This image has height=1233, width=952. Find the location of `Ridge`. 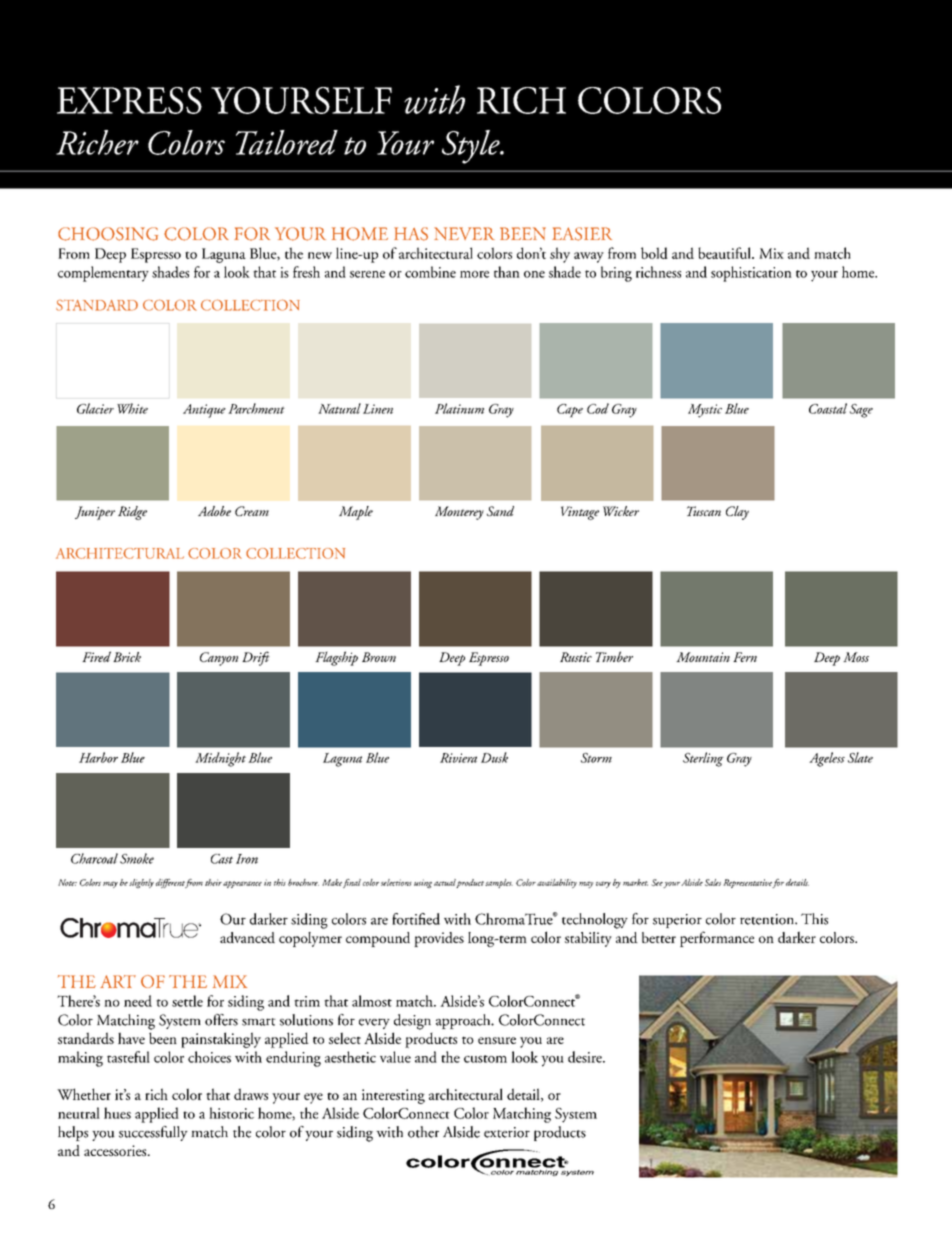

Ridge is located at coordinates (132, 513).
